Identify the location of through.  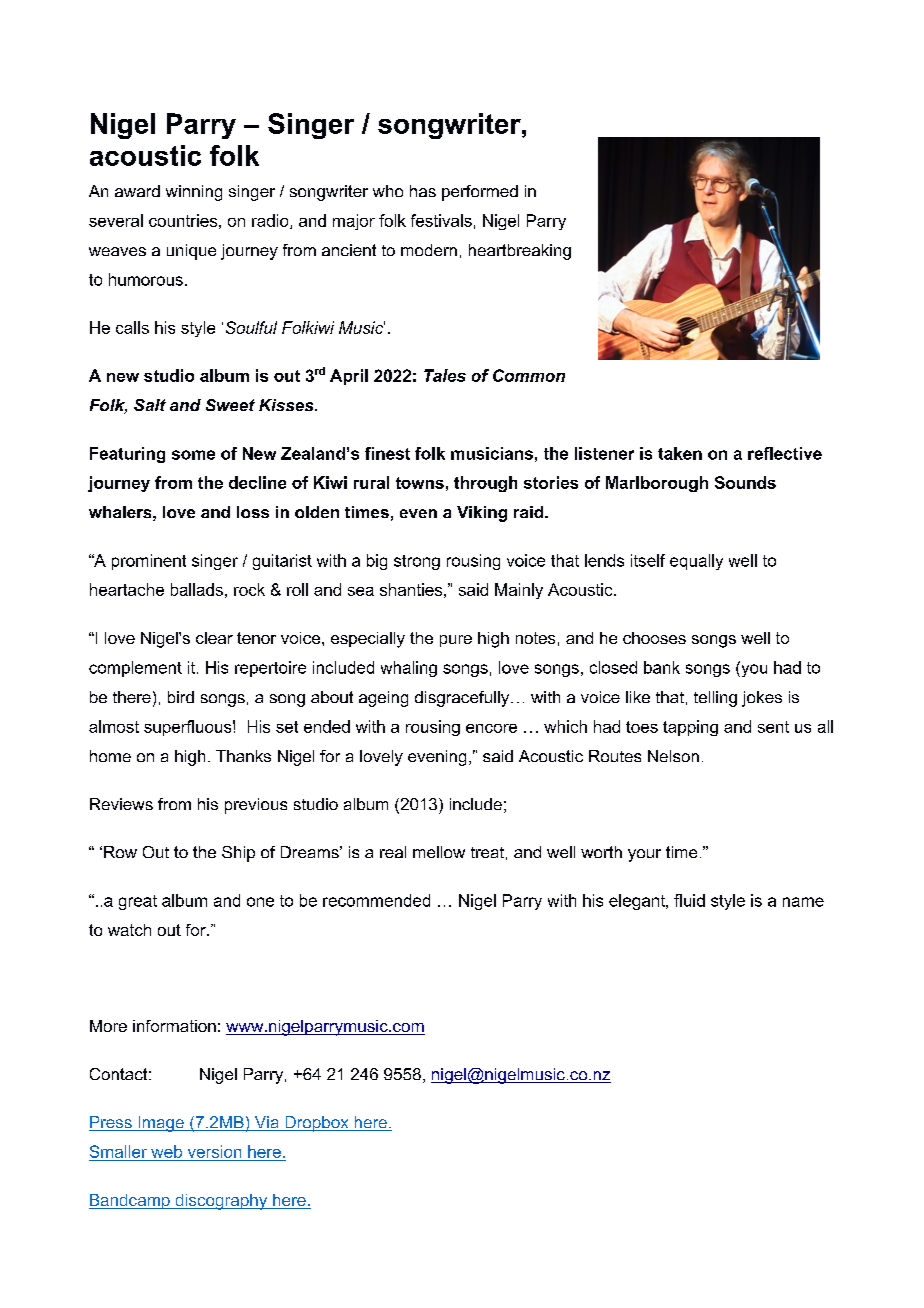
(485, 484).
